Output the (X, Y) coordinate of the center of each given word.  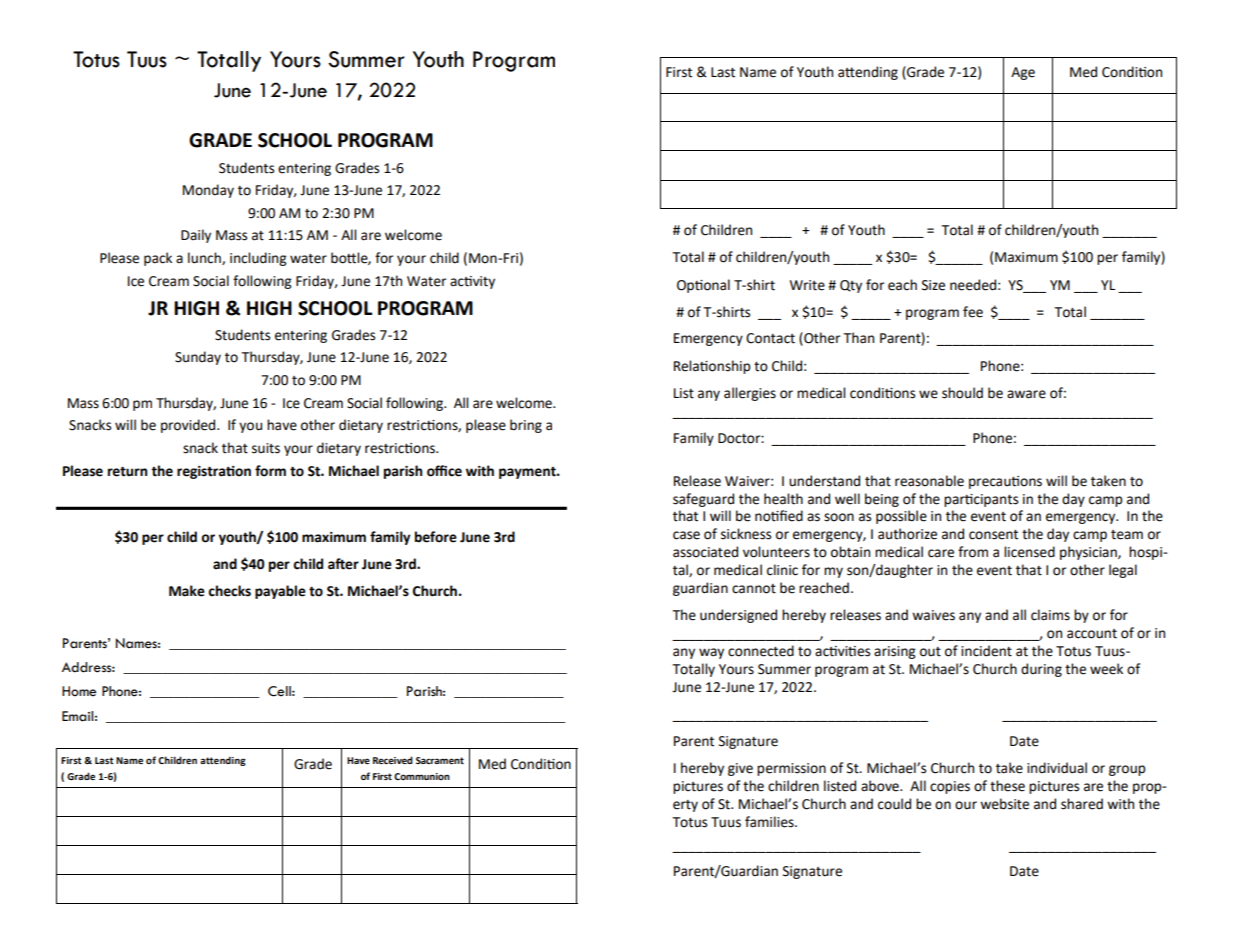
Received (393, 760)
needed (973, 285)
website (1004, 804)
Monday (208, 191)
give (740, 769)
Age (1023, 73)
